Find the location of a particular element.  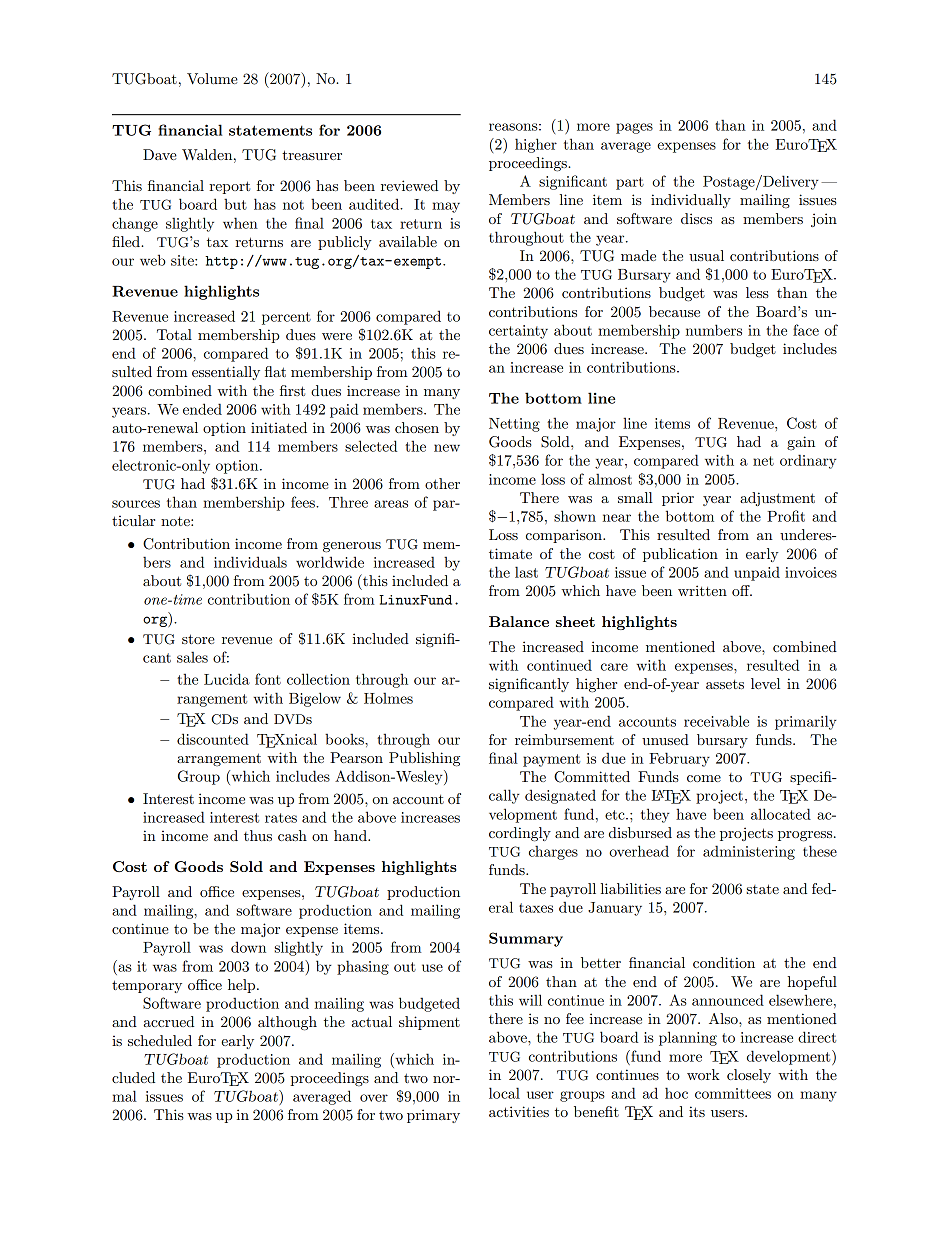

written is located at coordinates (702, 590).
